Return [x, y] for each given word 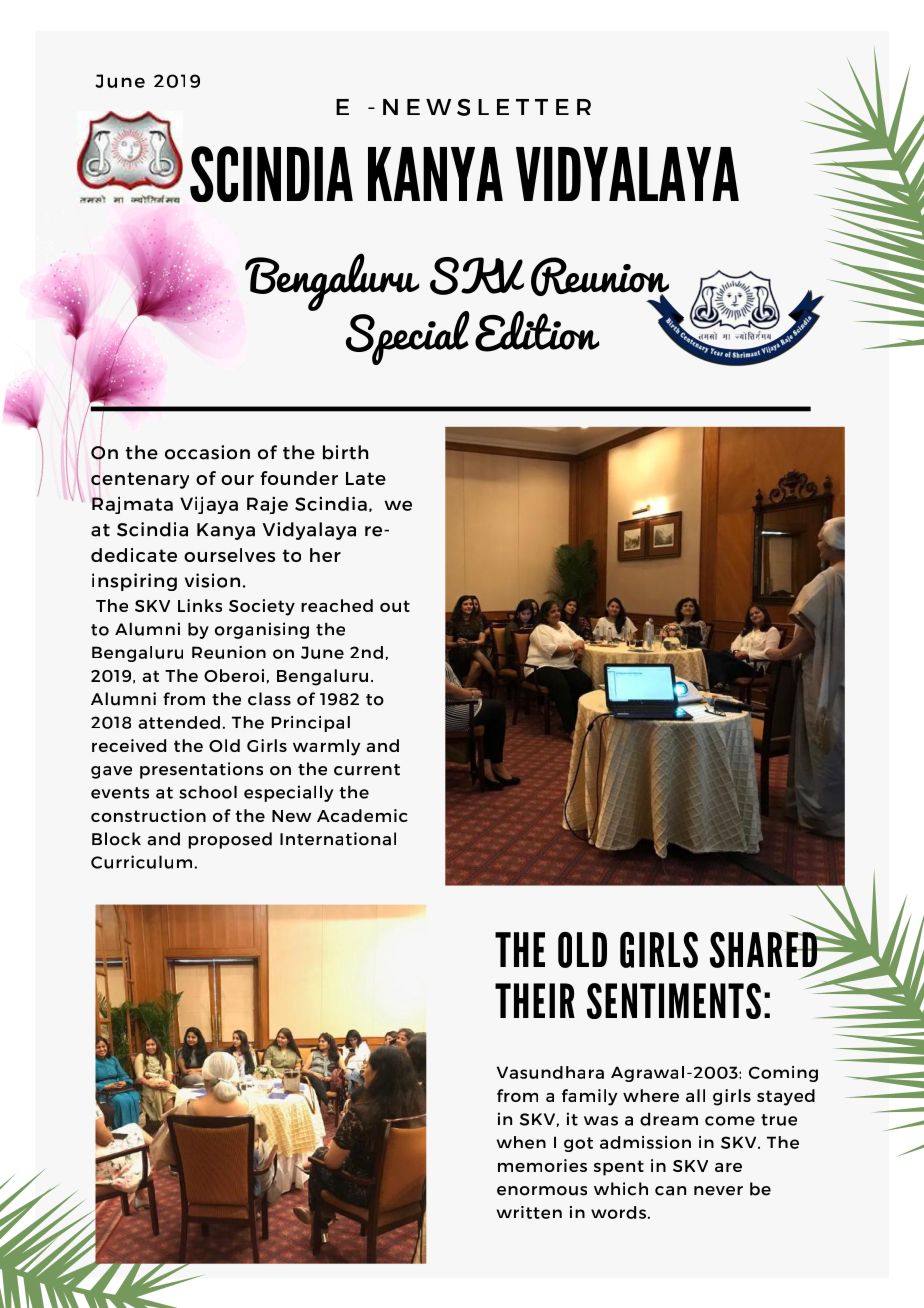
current [367, 770]
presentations [201, 770]
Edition [537, 331]
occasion [207, 452]
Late [366, 478]
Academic [362, 815]
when [521, 1142]
